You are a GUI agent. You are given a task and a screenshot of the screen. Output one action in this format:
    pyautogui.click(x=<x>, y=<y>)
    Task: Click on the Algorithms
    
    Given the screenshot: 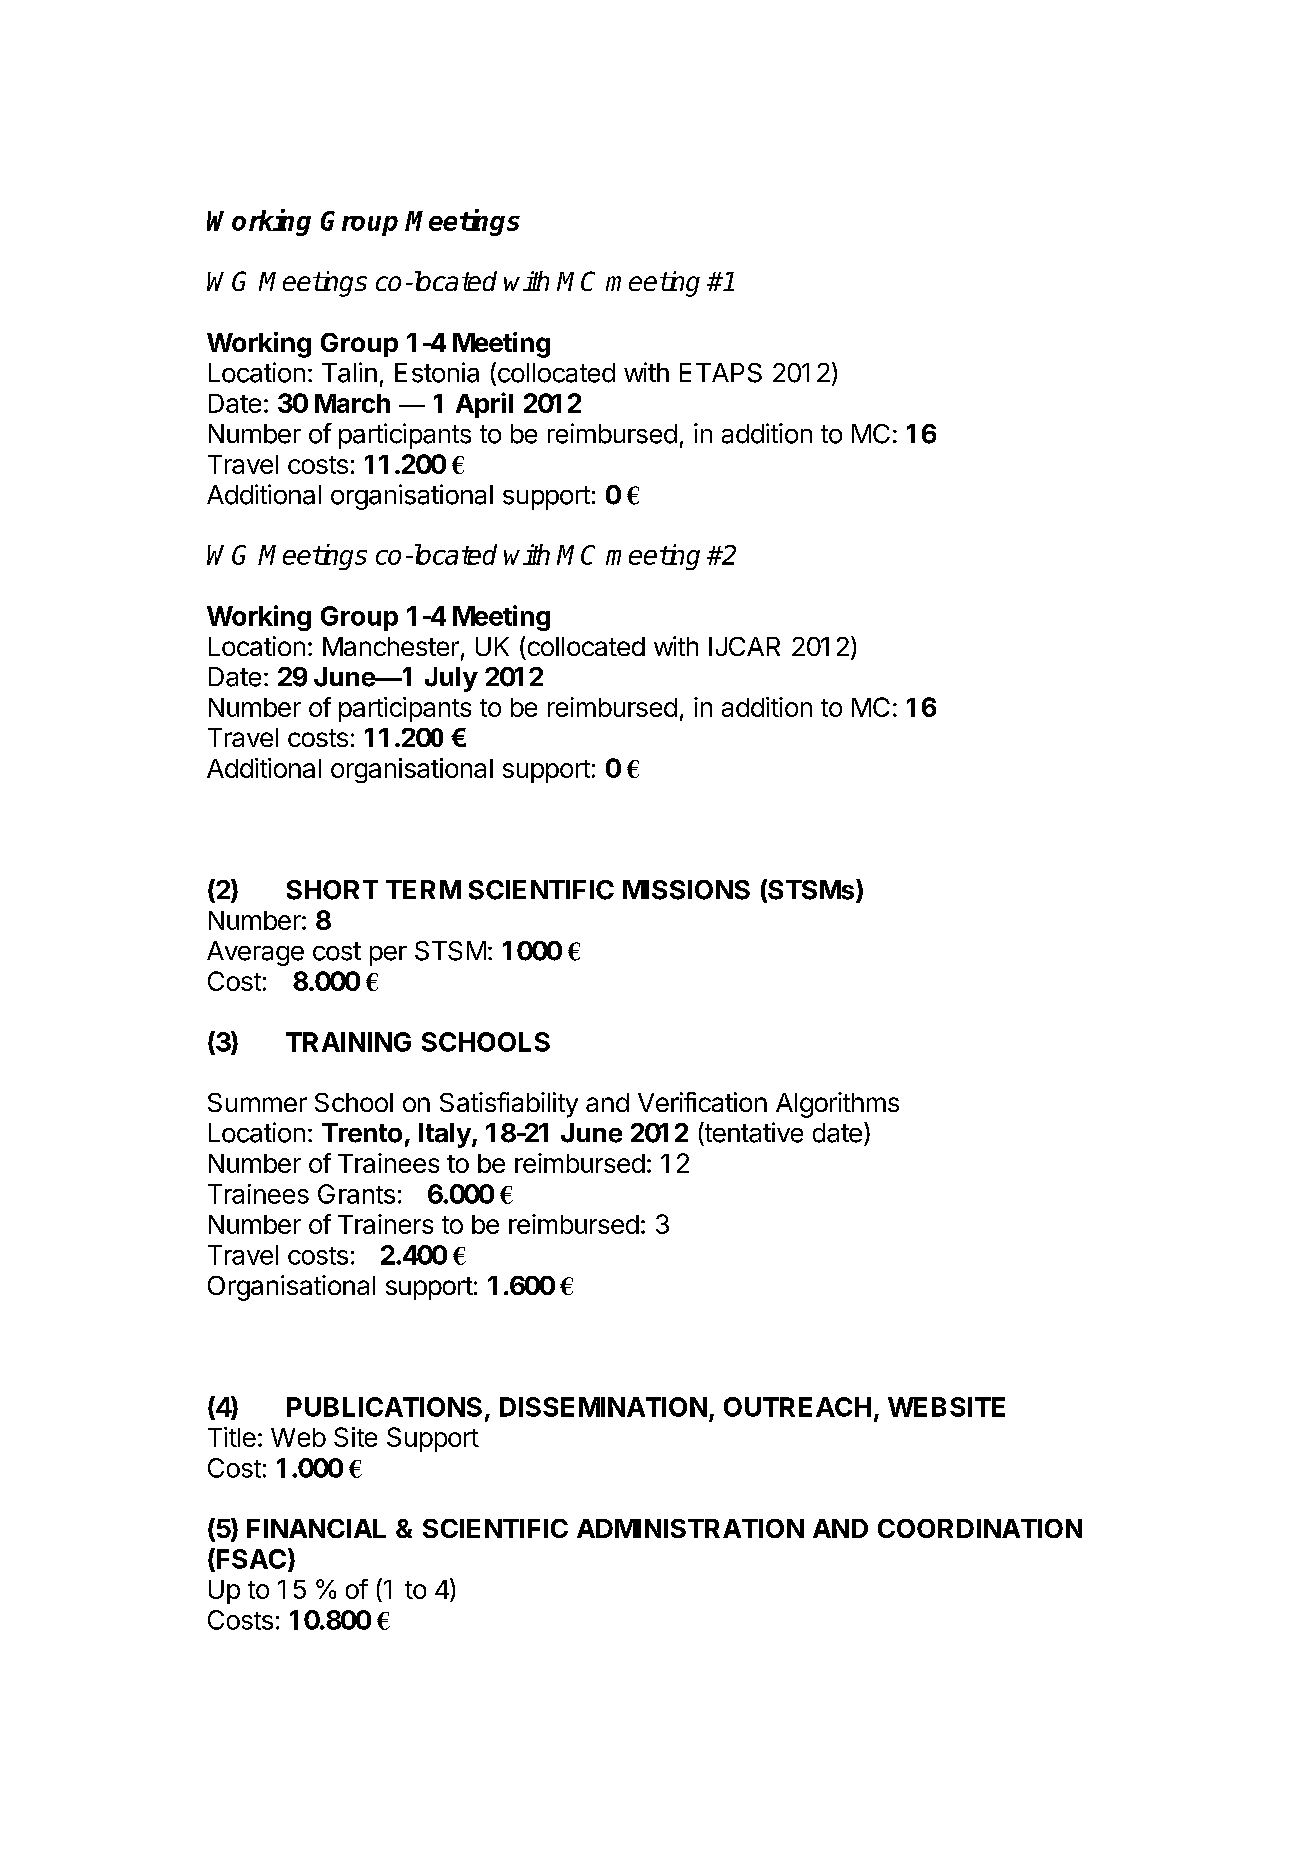 What is the action you would take?
    pyautogui.click(x=837, y=1105)
